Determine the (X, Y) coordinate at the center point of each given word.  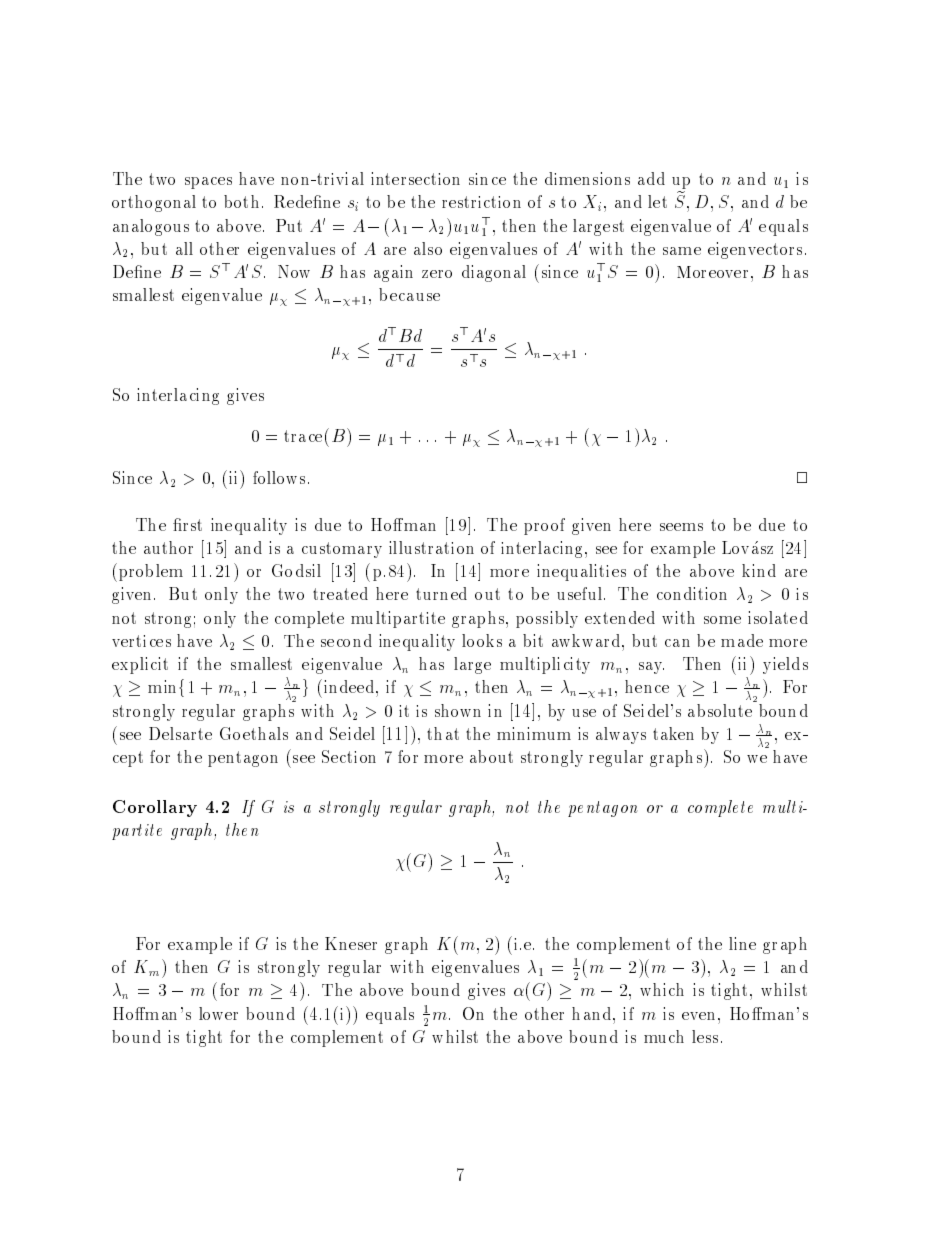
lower (218, 1013)
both (241, 201)
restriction (481, 202)
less (705, 1036)
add (651, 178)
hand (593, 1013)
